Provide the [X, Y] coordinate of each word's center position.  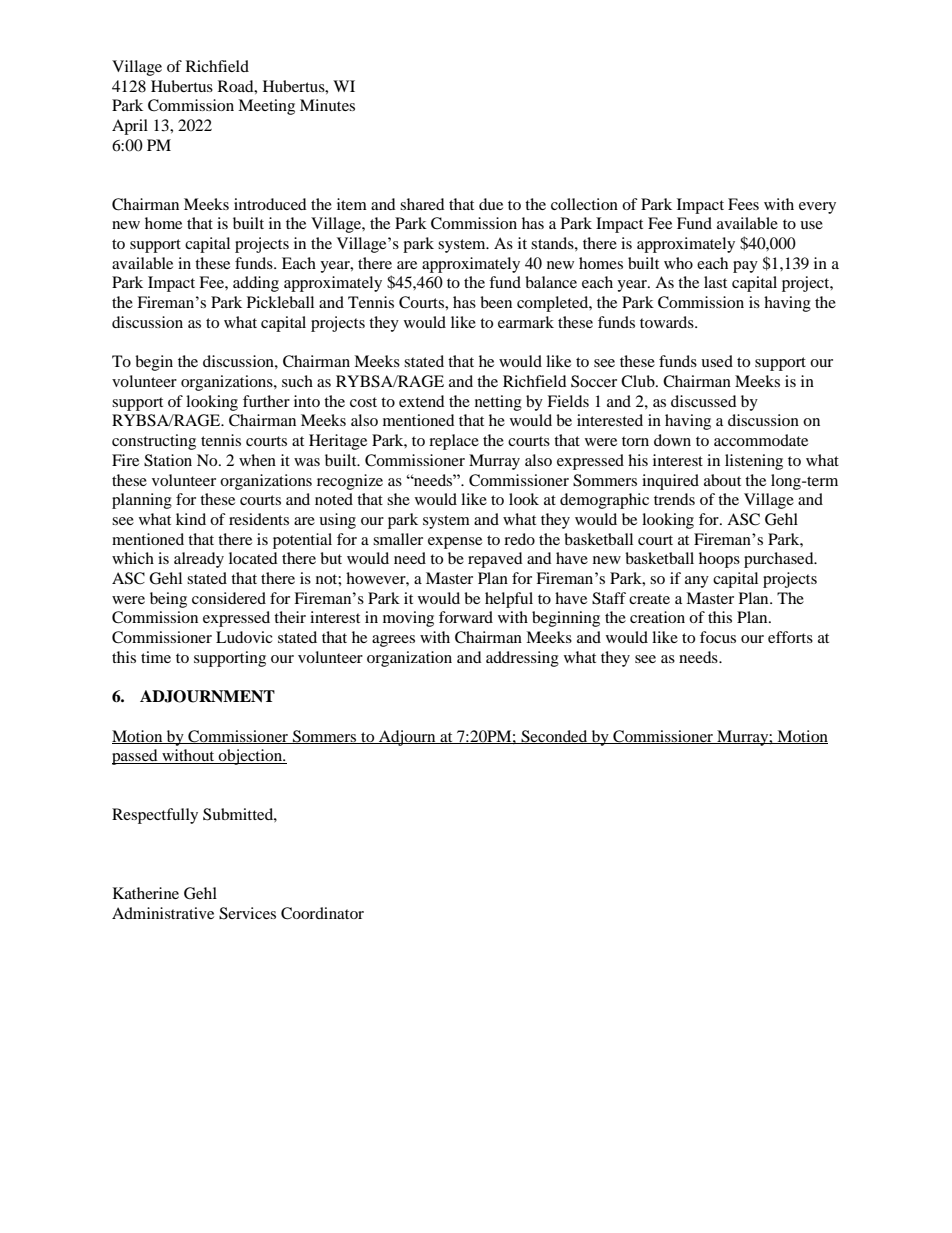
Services [247, 913]
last [715, 282]
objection [251, 757]
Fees [743, 204]
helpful [509, 600]
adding [256, 284]
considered [229, 598]
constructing [154, 442]
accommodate [761, 440]
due [491, 204]
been [496, 302]
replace [454, 442]
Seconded [554, 737]
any [697, 582]
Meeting [266, 107]
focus [718, 637]
